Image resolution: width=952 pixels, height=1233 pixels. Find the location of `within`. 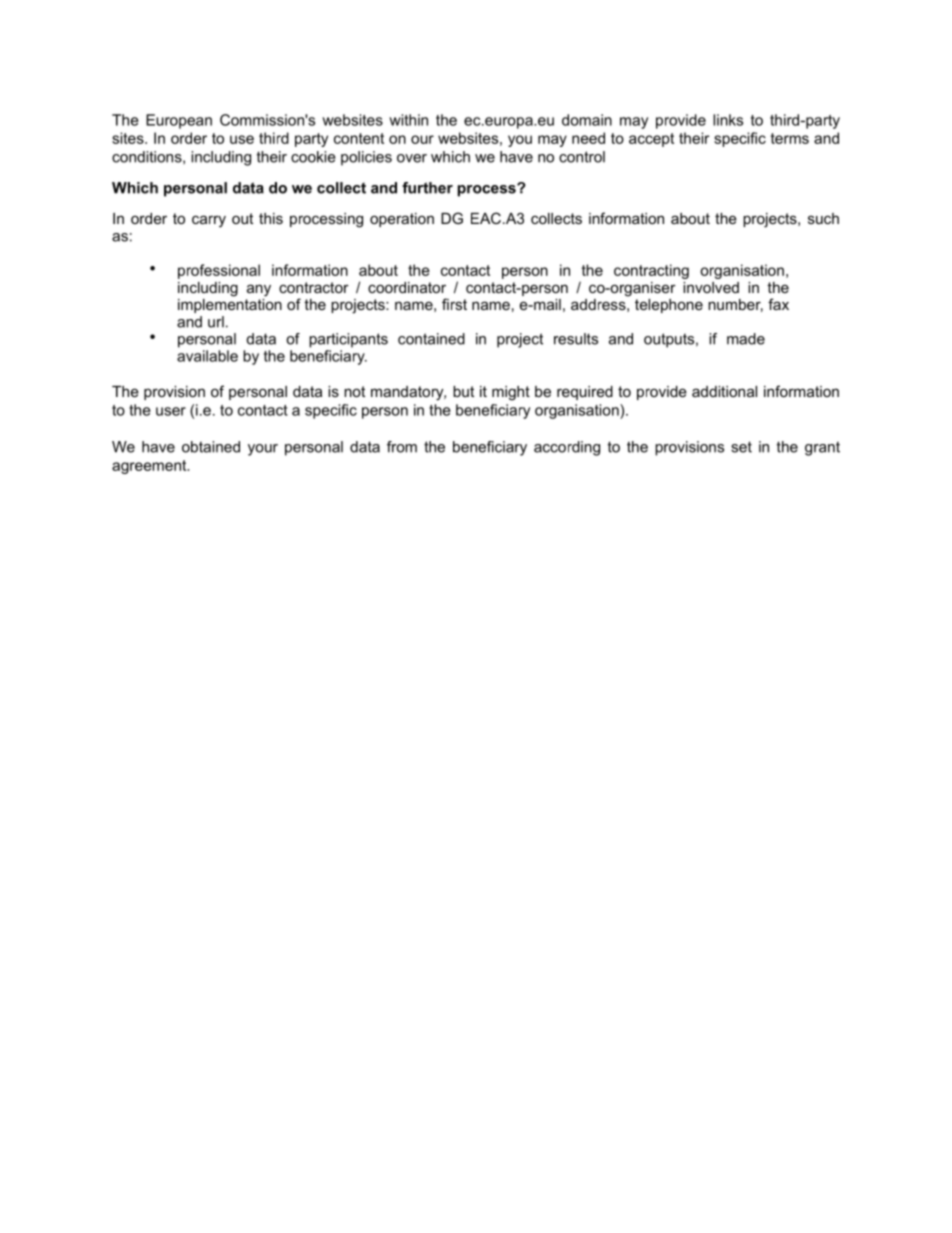

within is located at coordinates (408, 120).
